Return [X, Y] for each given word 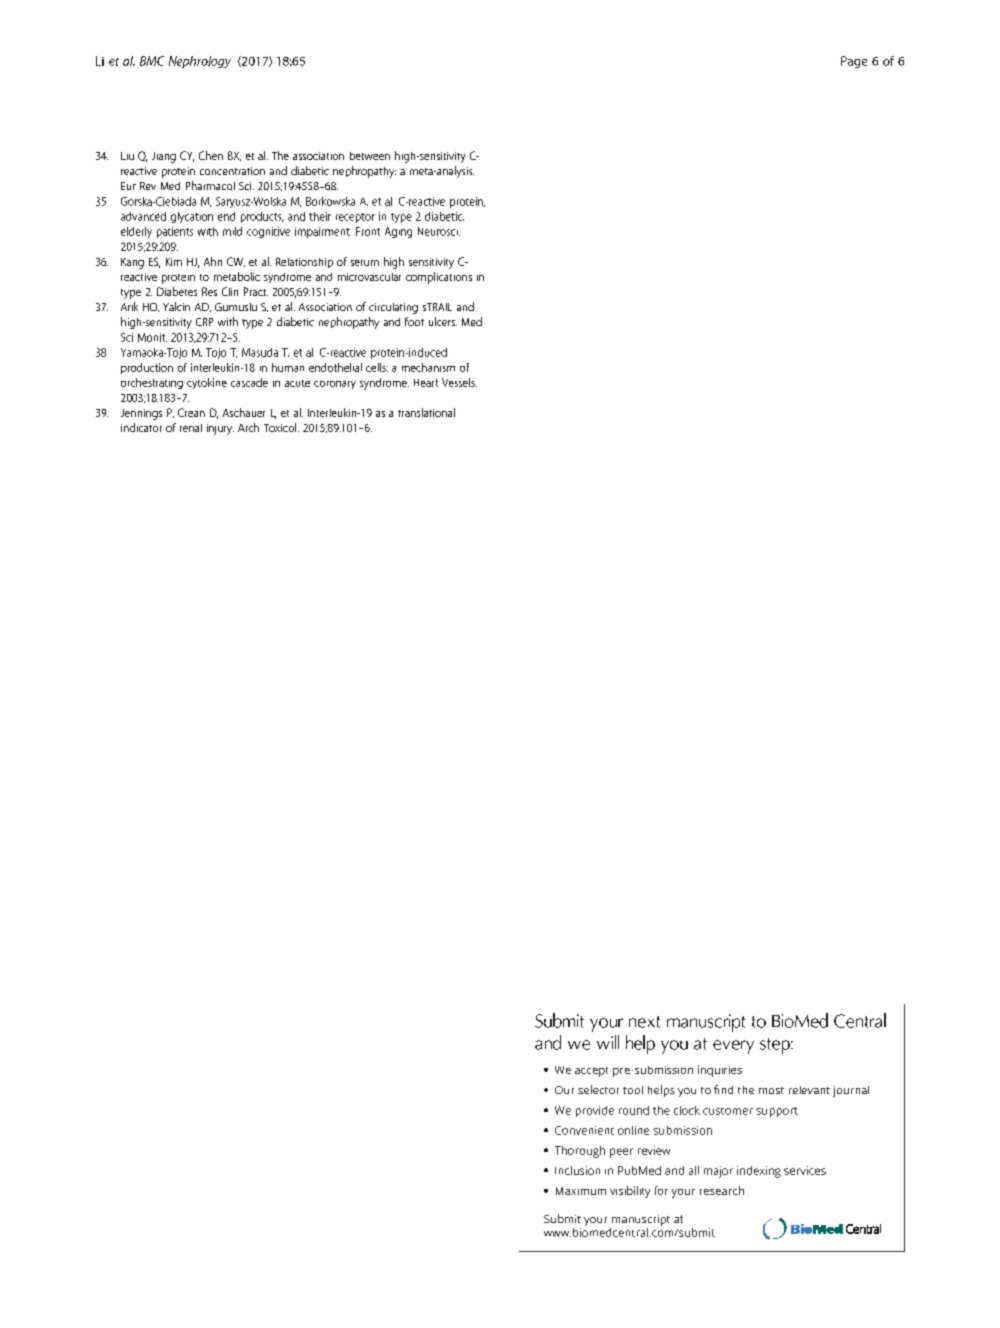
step [776, 1046]
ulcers [443, 321]
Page [854, 62]
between [370, 156]
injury [220, 429]
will [608, 1042]
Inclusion [577, 1170]
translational [426, 412]
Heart [426, 383]
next [644, 1022]
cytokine [207, 383]
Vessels [459, 382]
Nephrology [200, 62]
